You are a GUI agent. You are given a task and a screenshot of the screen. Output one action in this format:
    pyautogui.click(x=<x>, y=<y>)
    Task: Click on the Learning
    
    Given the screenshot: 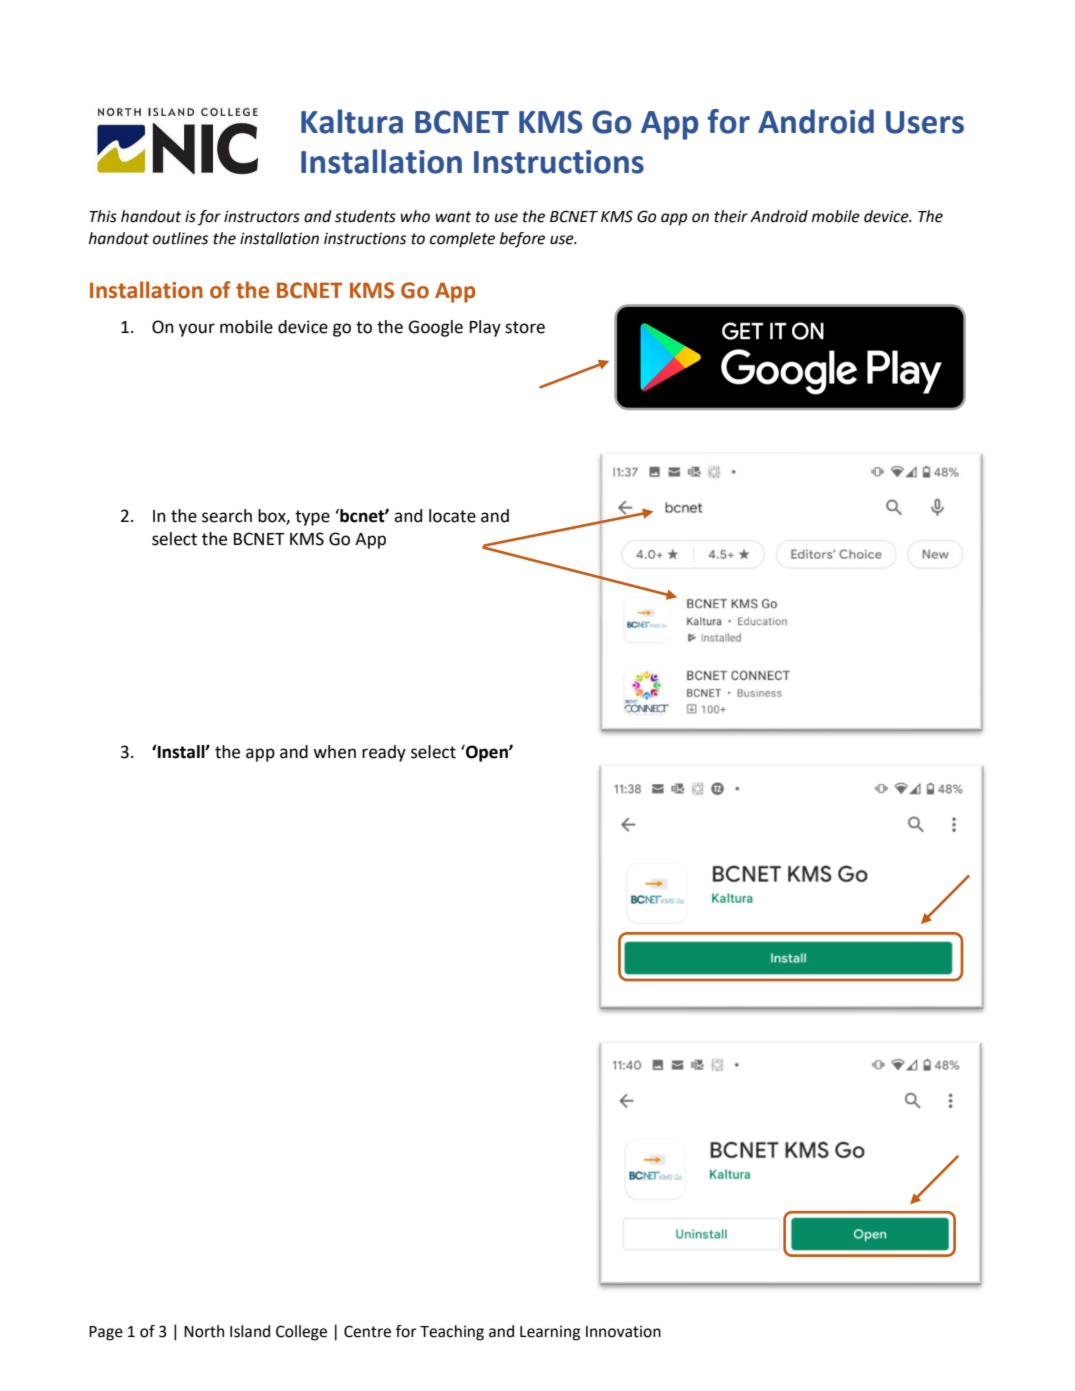 What is the action you would take?
    pyautogui.click(x=550, y=1333)
